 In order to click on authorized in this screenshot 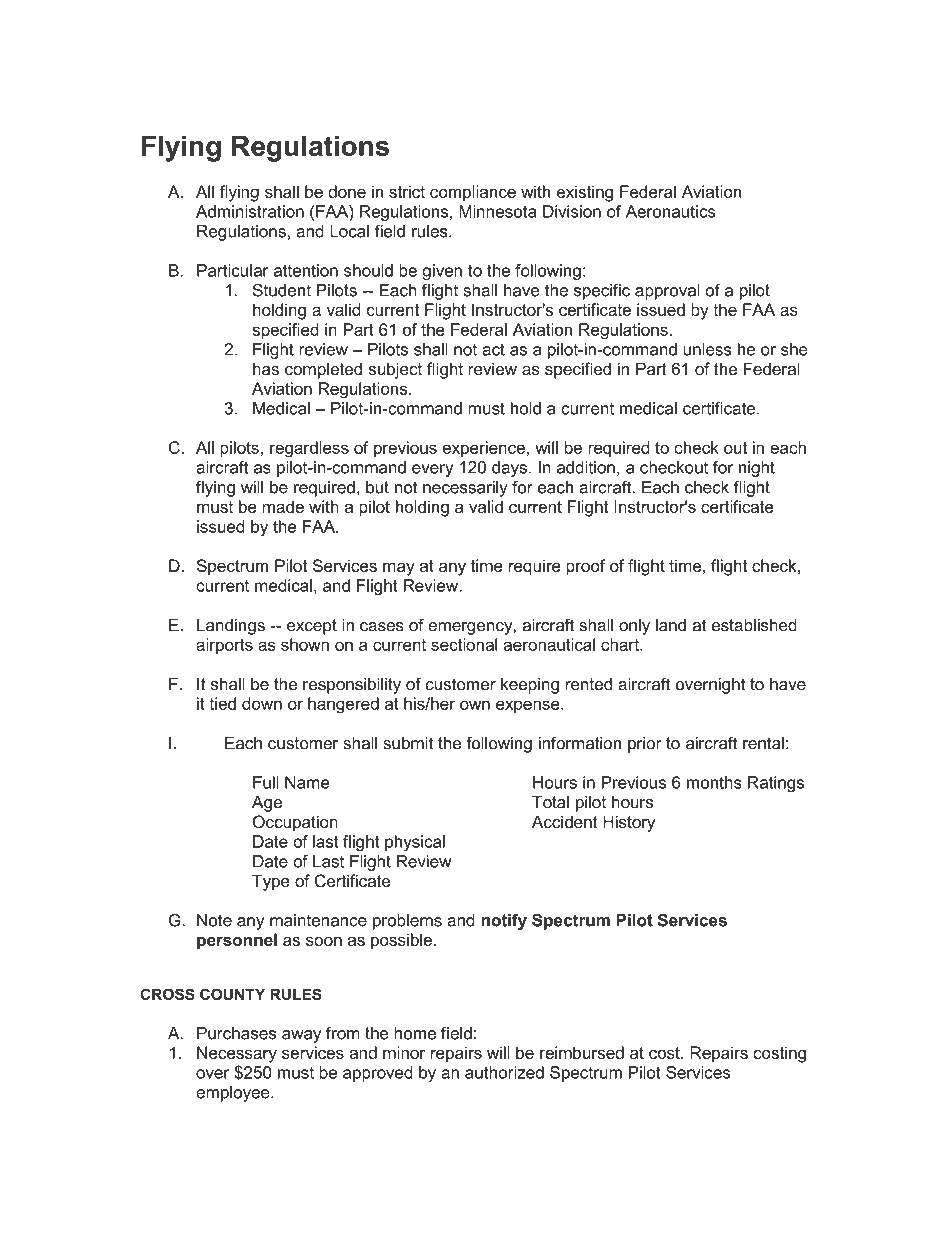, I will do `click(504, 1072)`.
